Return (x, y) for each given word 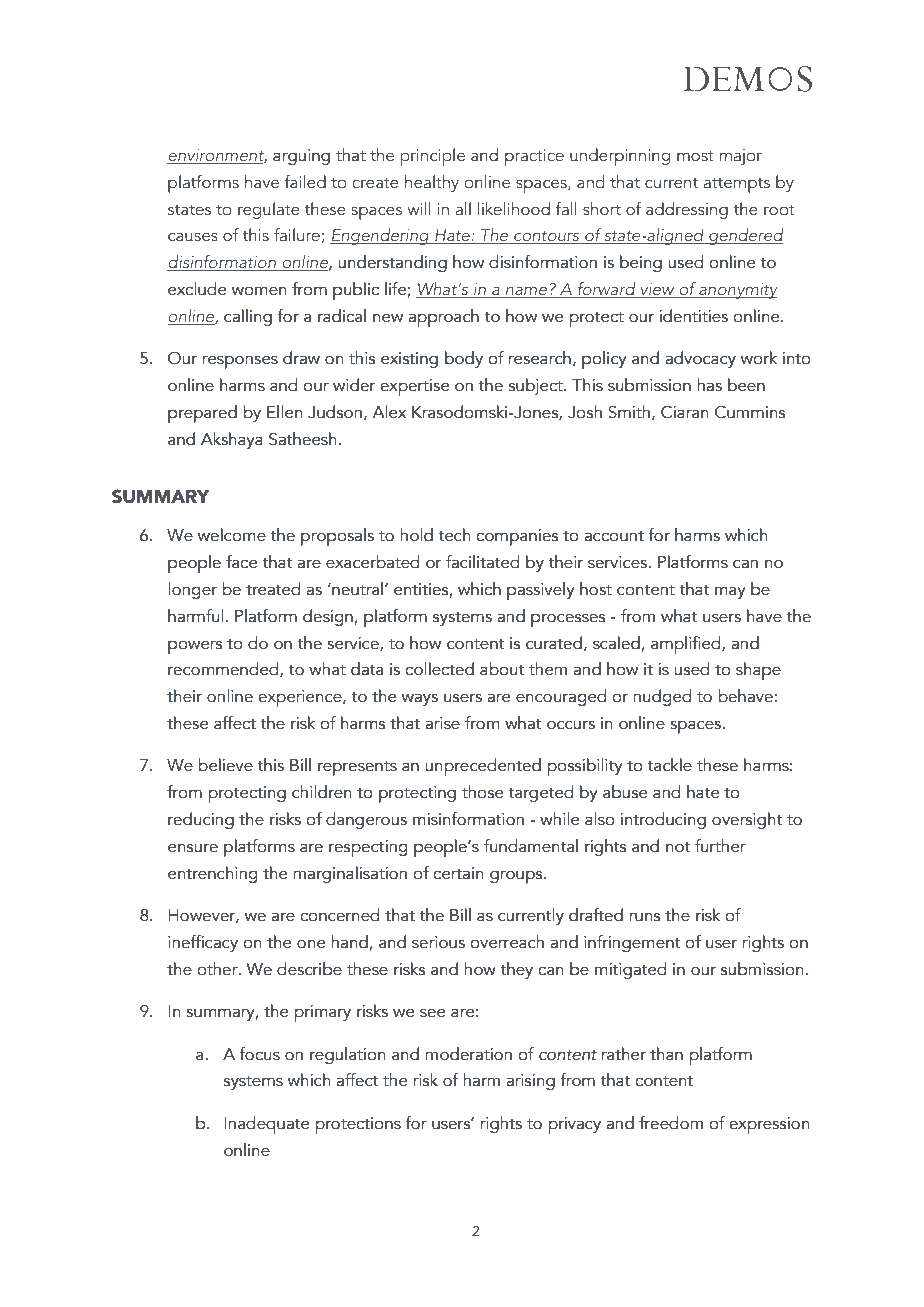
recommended (224, 670)
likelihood (514, 209)
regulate (269, 210)
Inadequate (267, 1125)
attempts (737, 185)
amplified (687, 645)
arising (530, 1082)
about (502, 669)
